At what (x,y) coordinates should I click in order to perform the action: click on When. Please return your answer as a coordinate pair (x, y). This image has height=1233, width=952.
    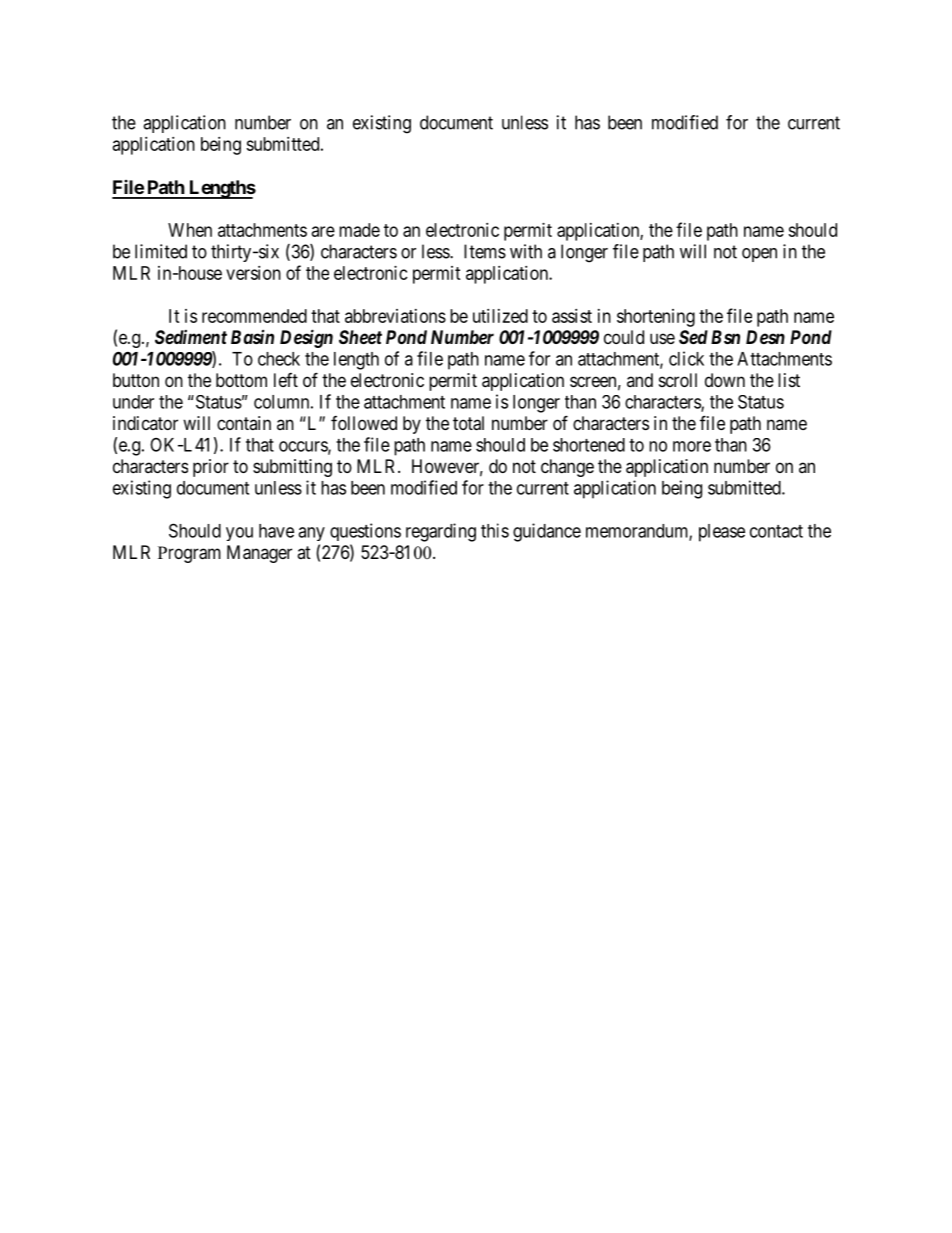
    Looking at the image, I should click on (190, 230).
